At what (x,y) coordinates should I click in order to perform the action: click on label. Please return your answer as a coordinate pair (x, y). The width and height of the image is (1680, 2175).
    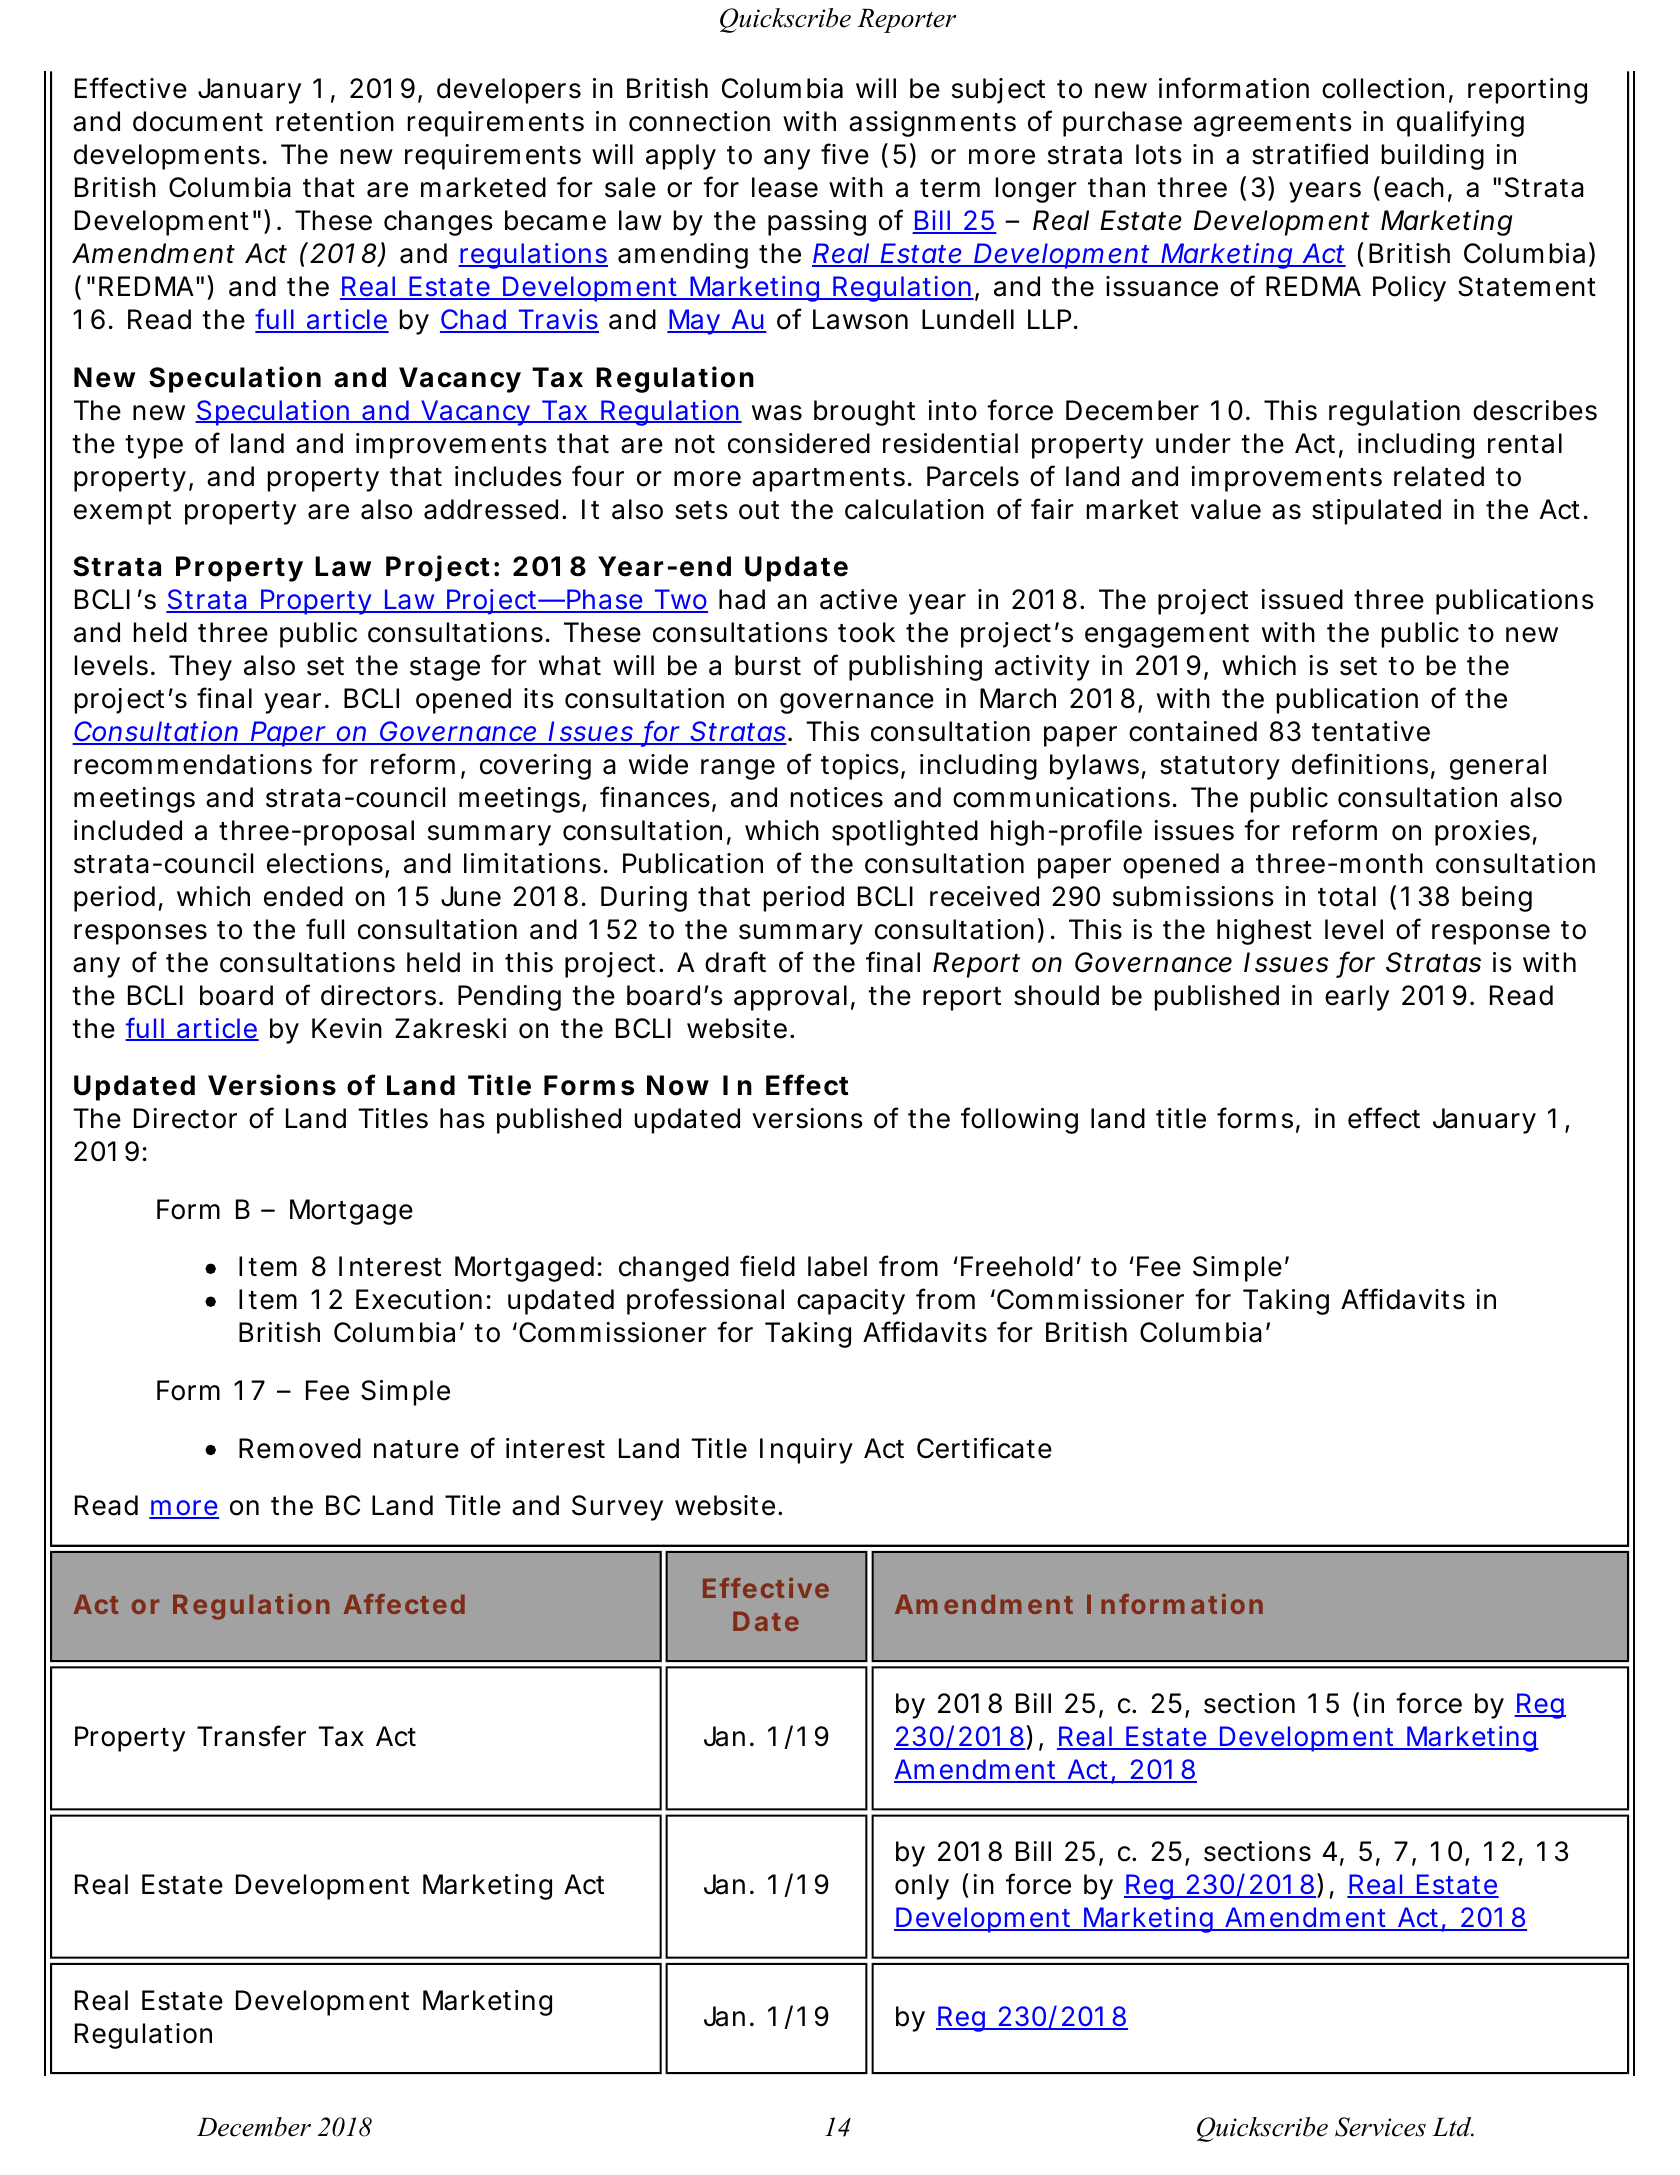
    Looking at the image, I should click on (837, 1266).
